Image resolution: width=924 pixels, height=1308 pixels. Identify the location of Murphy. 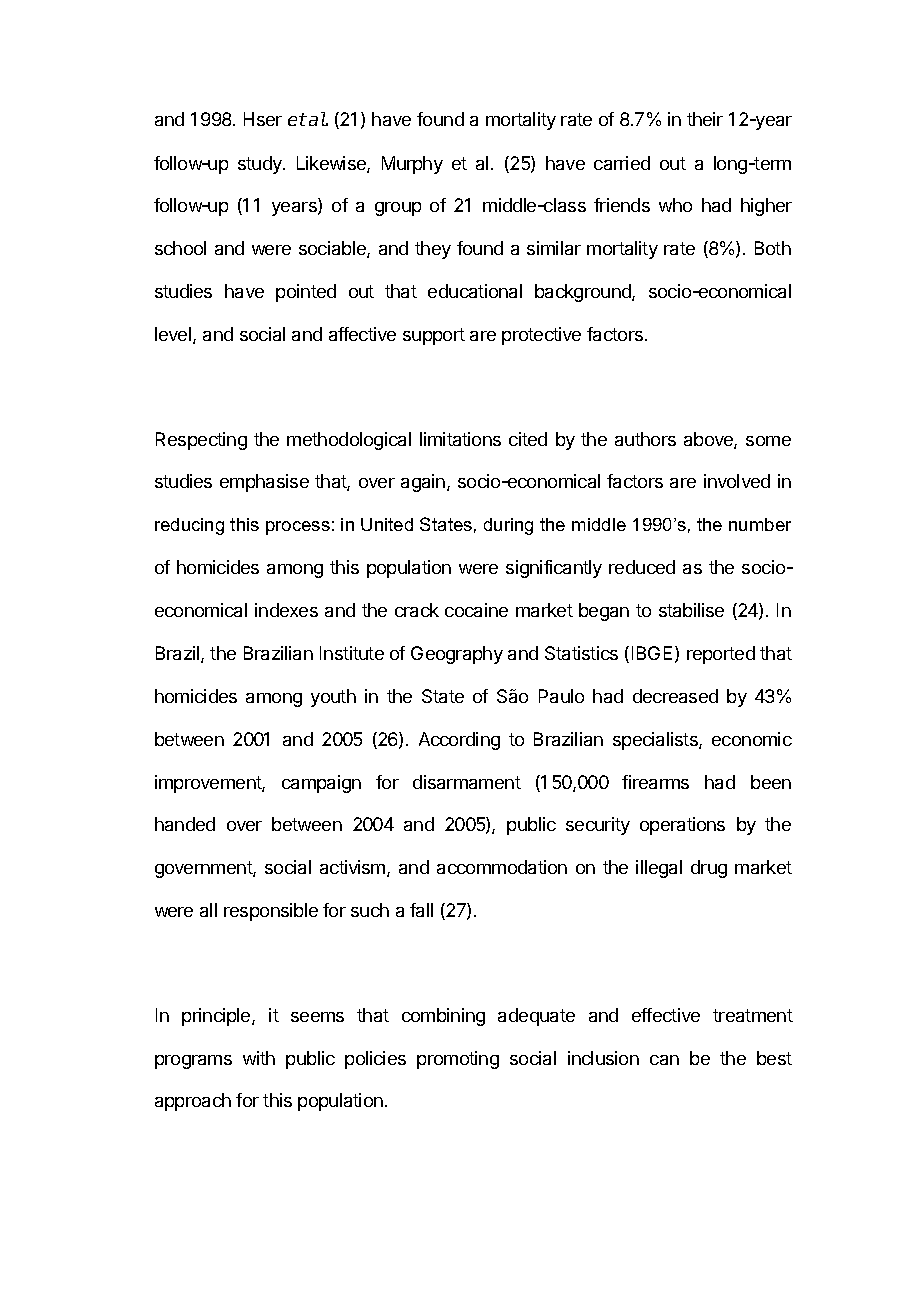
(412, 165).
